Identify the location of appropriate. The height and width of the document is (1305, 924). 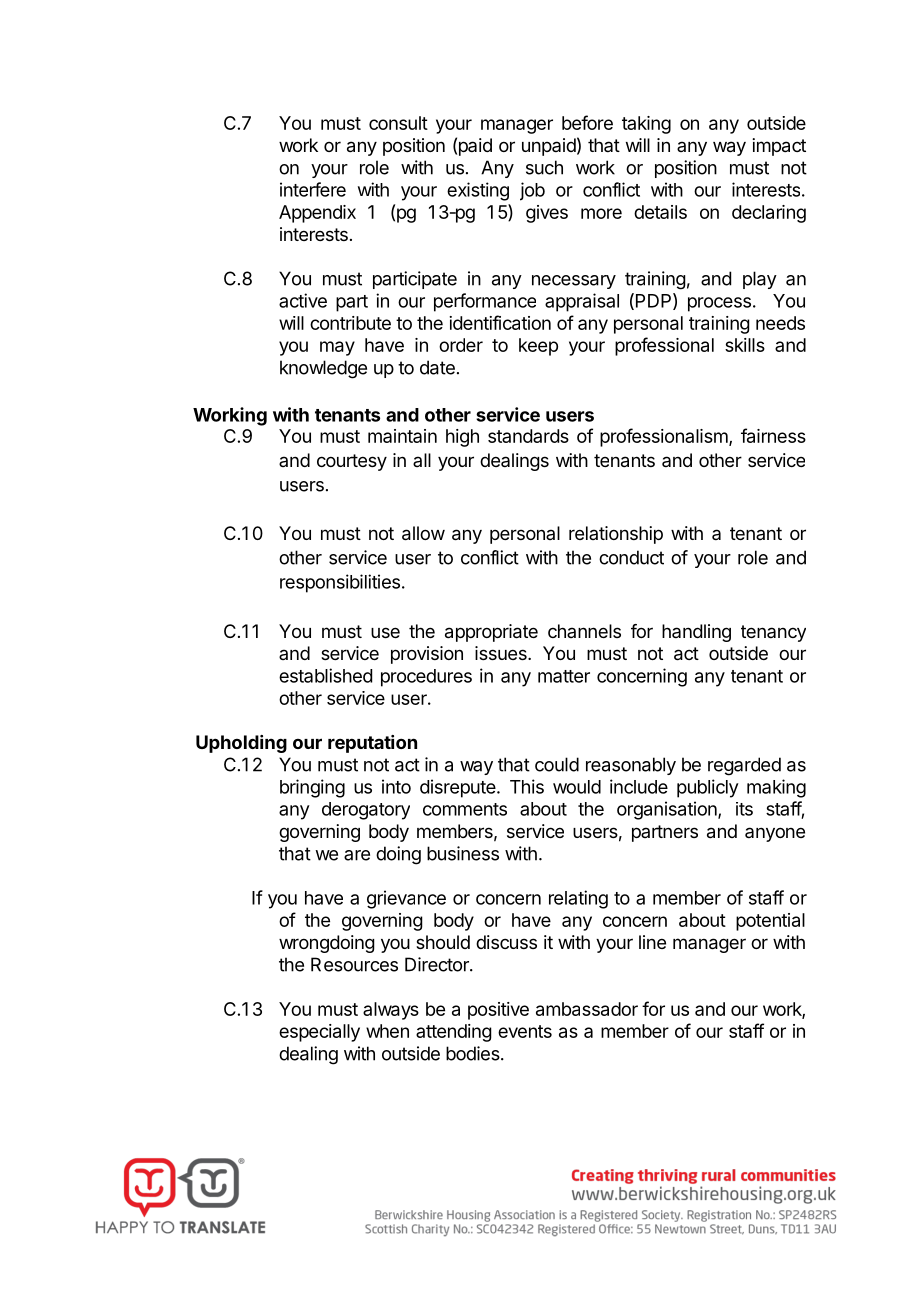
(491, 633).
